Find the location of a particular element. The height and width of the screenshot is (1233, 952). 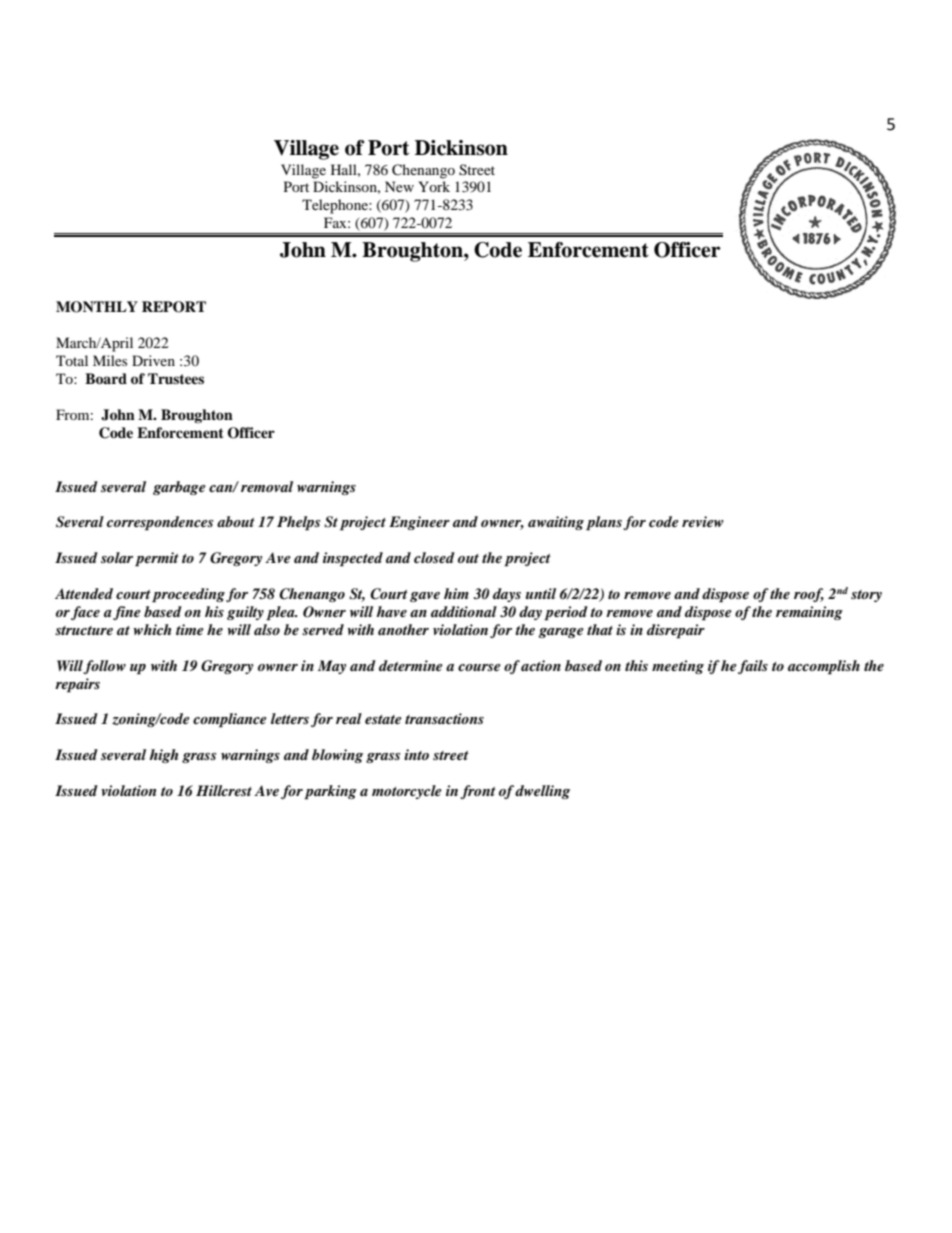

course is located at coordinates (479, 667).
